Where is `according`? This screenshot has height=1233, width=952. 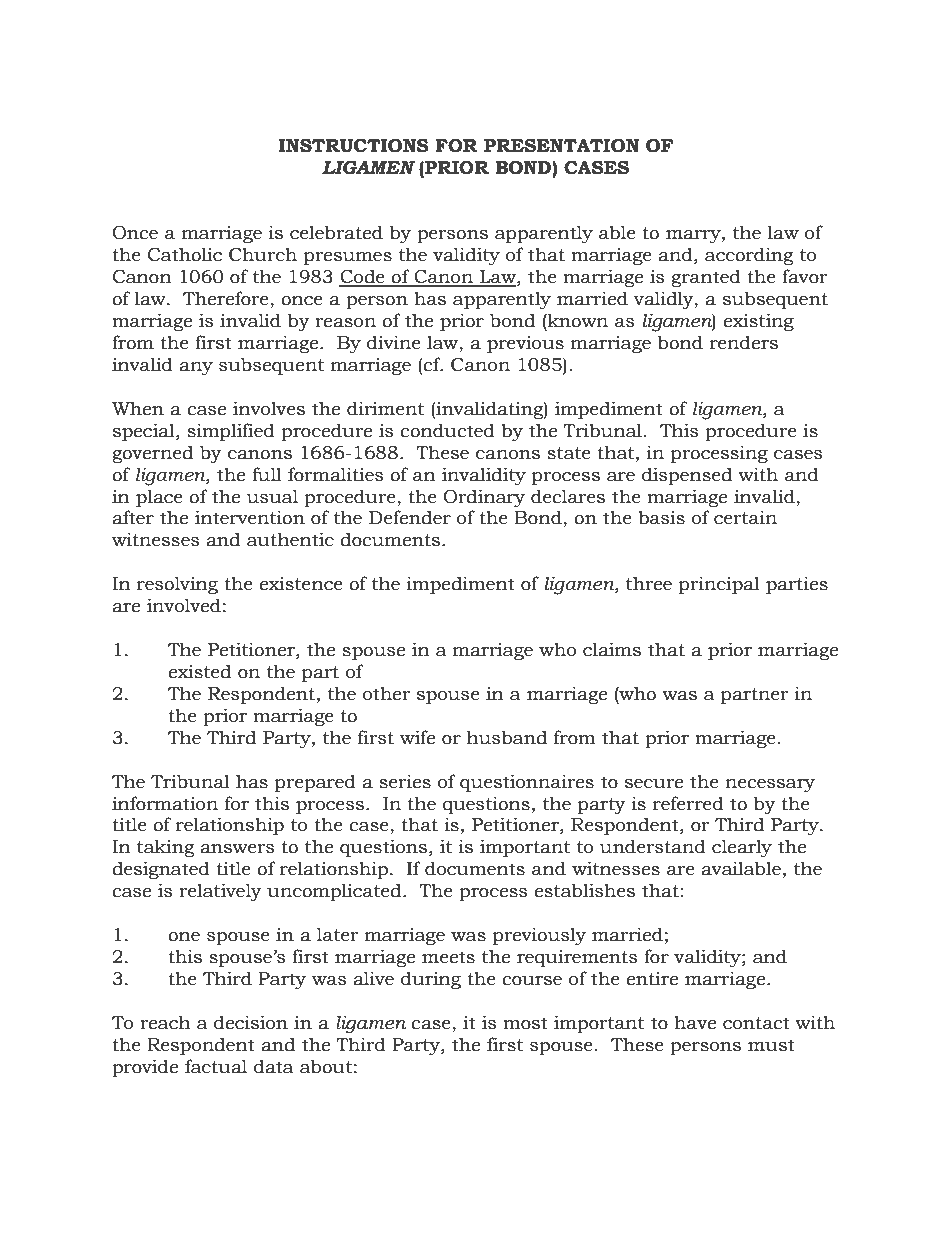 according is located at coordinates (749, 256).
